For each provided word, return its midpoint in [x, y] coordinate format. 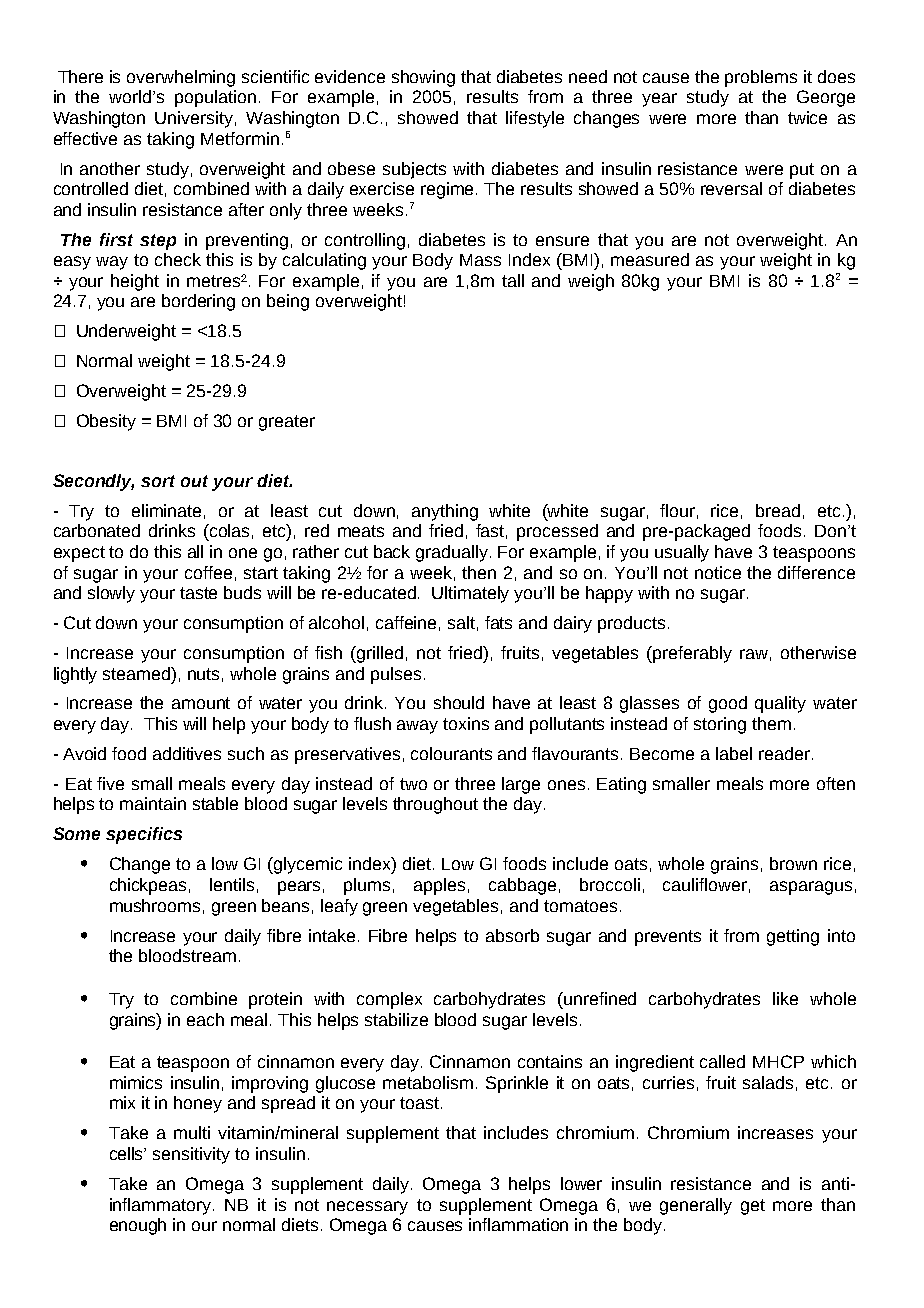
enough [138, 1226]
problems [761, 78]
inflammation [518, 1224]
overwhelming [181, 78]
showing [423, 78]
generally [696, 1206]
